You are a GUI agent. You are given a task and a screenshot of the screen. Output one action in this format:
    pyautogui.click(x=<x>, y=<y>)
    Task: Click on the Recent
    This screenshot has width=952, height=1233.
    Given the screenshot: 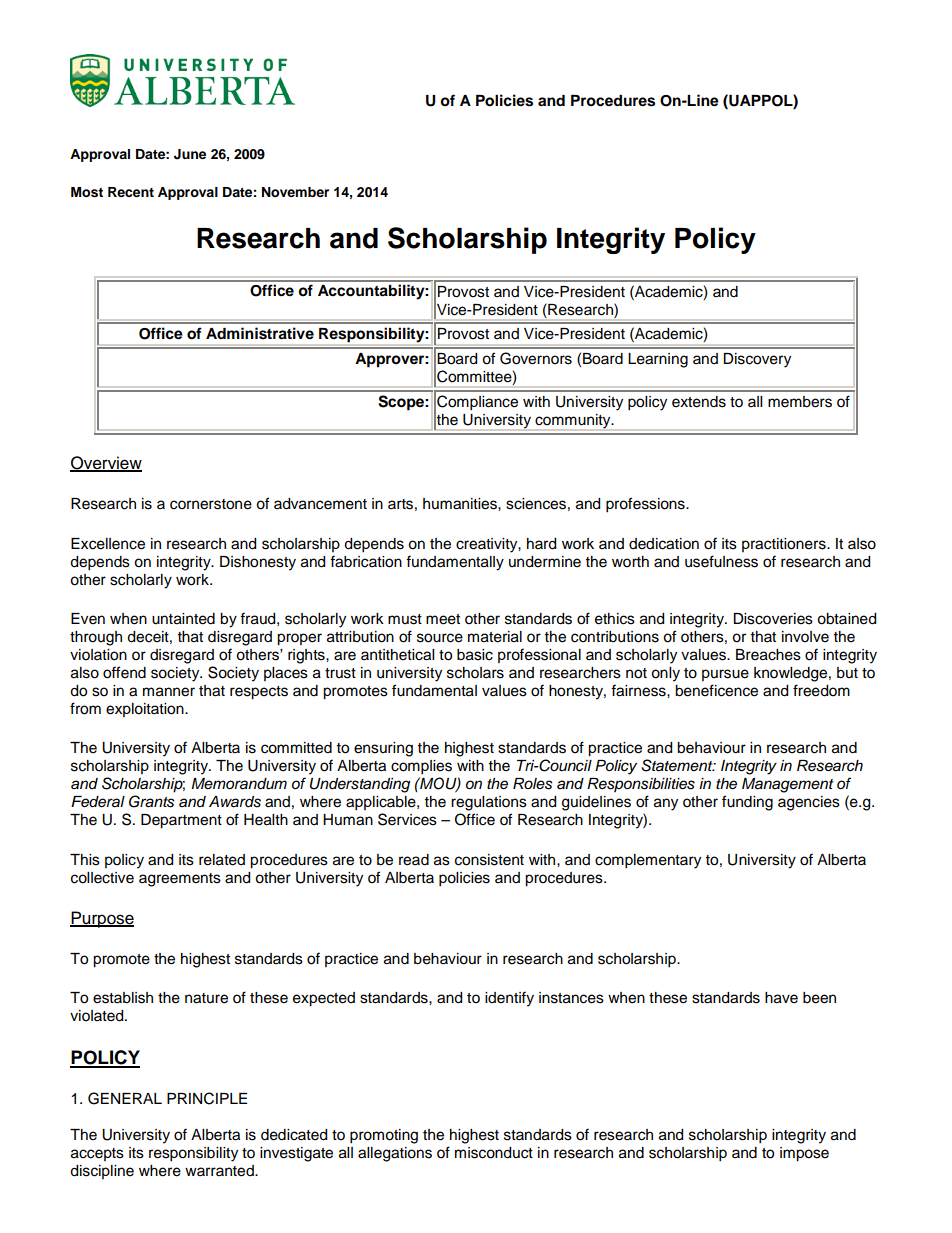 What is the action you would take?
    pyautogui.click(x=131, y=192)
